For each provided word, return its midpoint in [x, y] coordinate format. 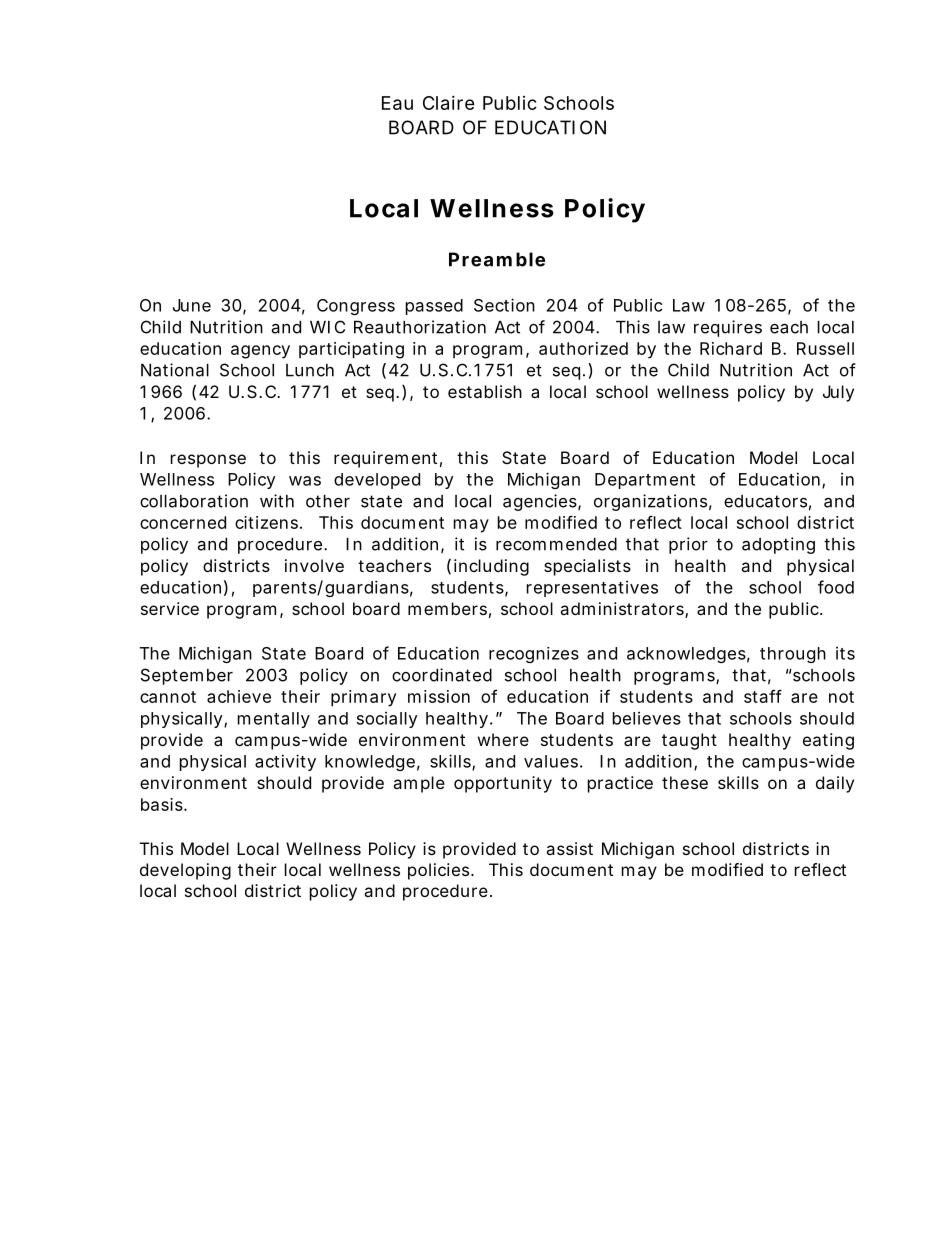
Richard [731, 348]
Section [504, 305]
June [192, 305]
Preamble [497, 259]
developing [185, 871]
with [277, 501]
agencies [541, 502]
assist [569, 848]
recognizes [534, 655]
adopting [778, 545]
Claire [449, 103]
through [793, 655]
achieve [239, 696]
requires [728, 328]
